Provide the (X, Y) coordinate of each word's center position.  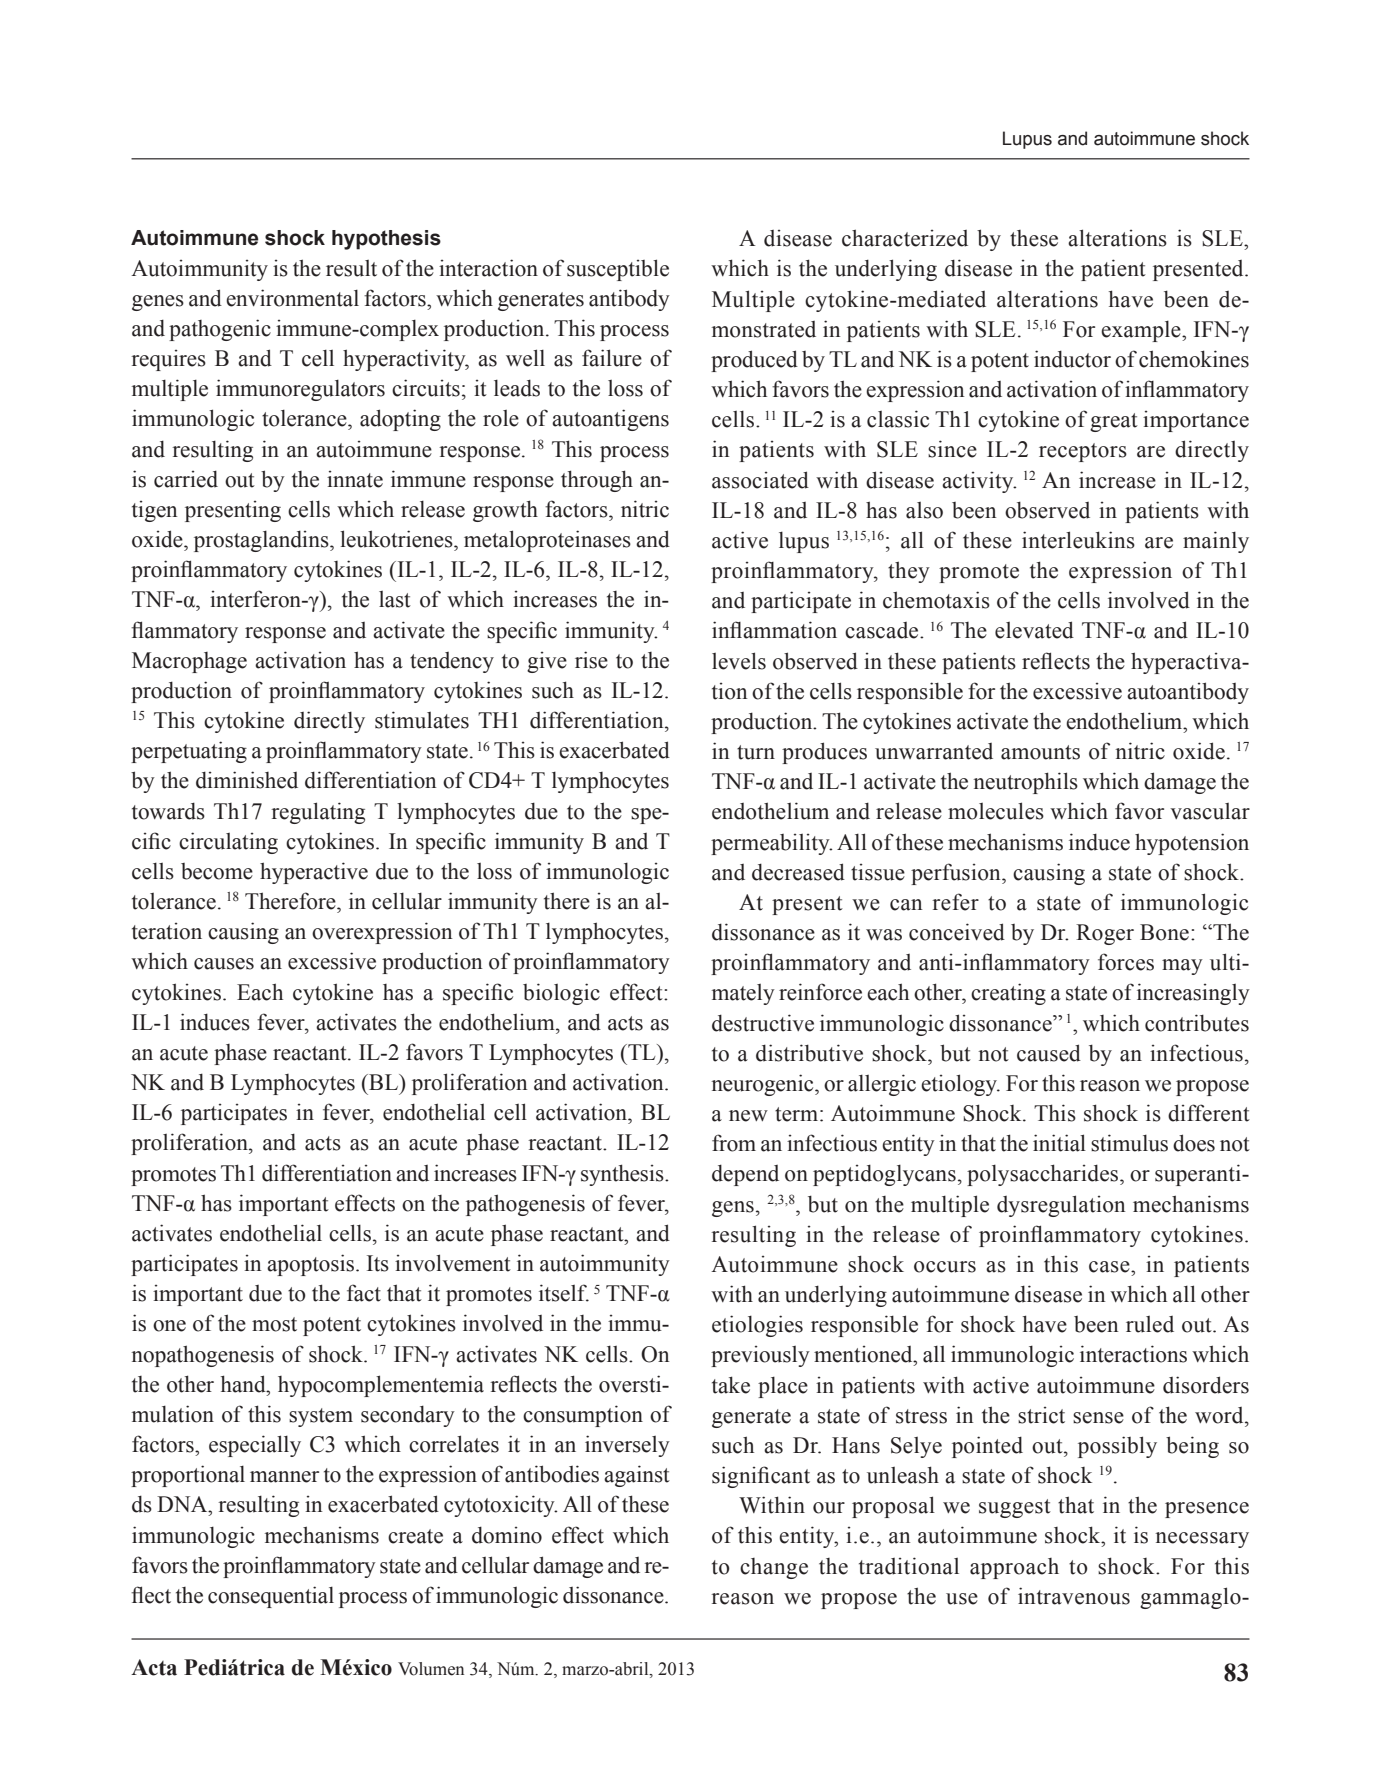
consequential (271, 1597)
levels (739, 661)
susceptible (618, 270)
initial (1059, 1143)
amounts (1040, 752)
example (1142, 331)
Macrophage (189, 662)
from (734, 1143)
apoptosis (312, 1265)
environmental (292, 298)
